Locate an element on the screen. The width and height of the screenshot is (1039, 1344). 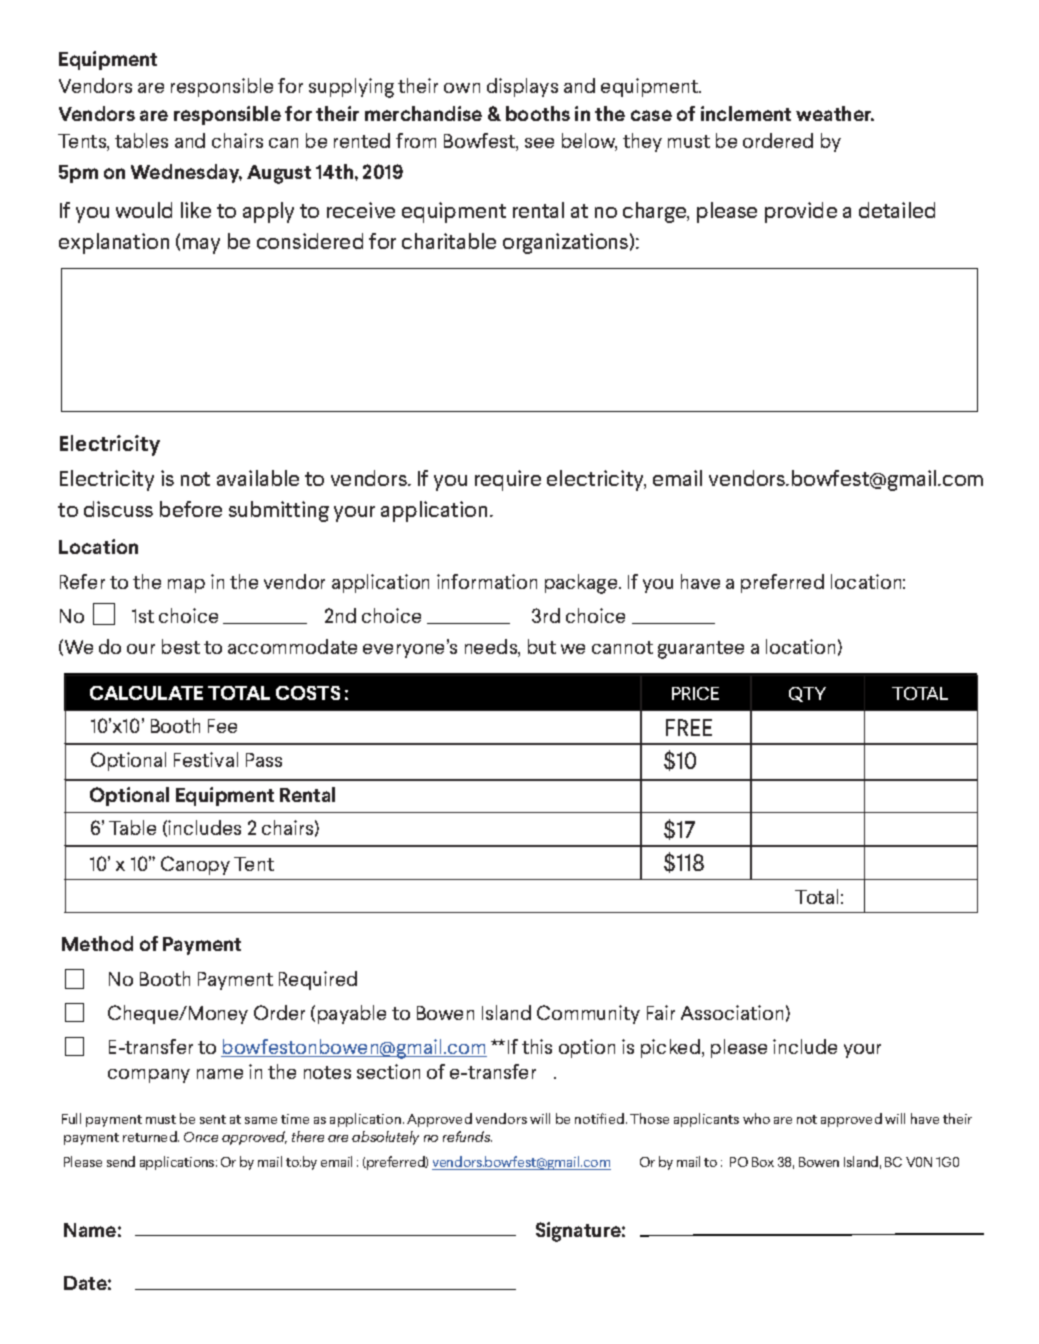
returned is located at coordinates (151, 1136).
